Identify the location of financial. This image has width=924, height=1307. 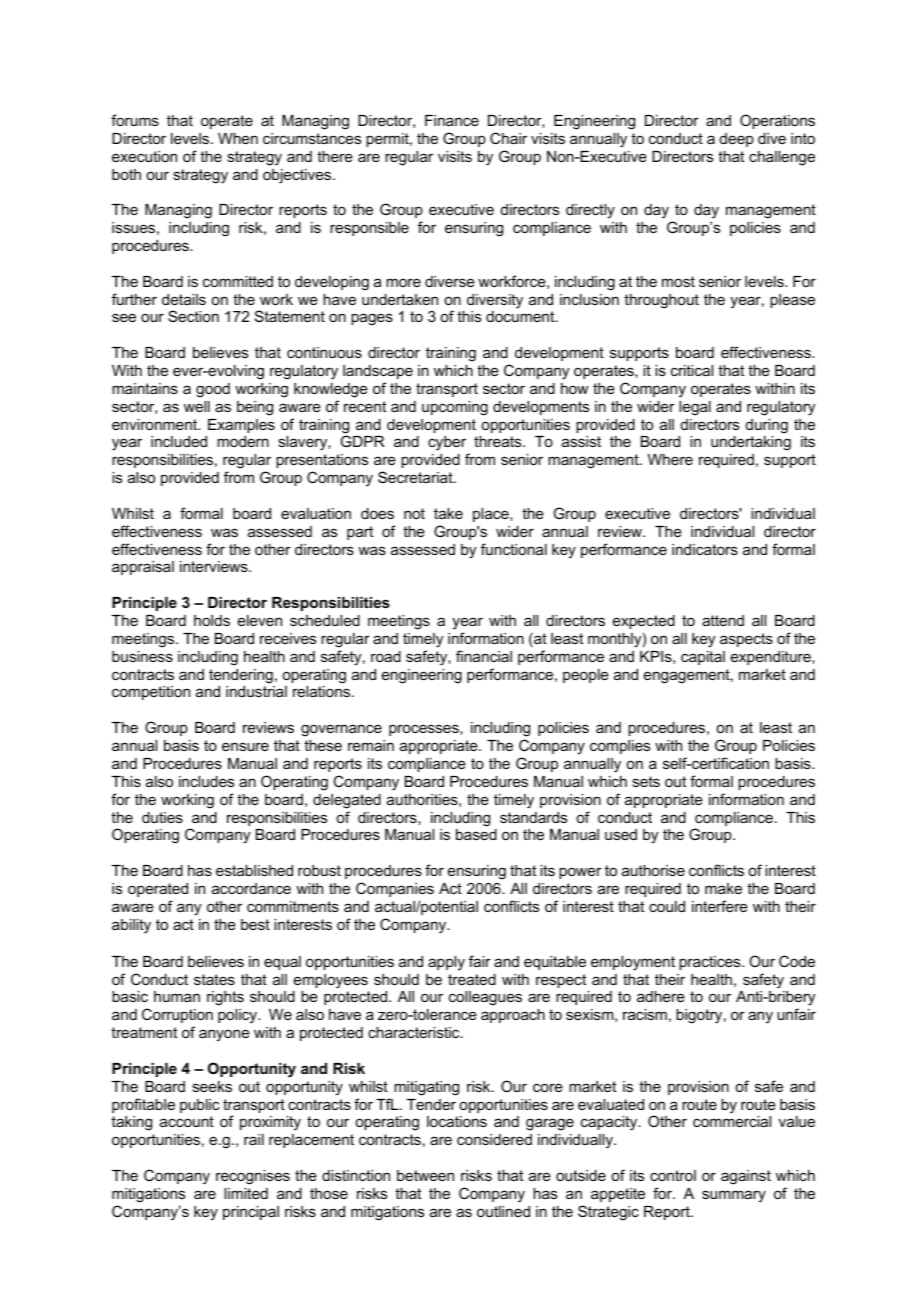
(484, 656).
